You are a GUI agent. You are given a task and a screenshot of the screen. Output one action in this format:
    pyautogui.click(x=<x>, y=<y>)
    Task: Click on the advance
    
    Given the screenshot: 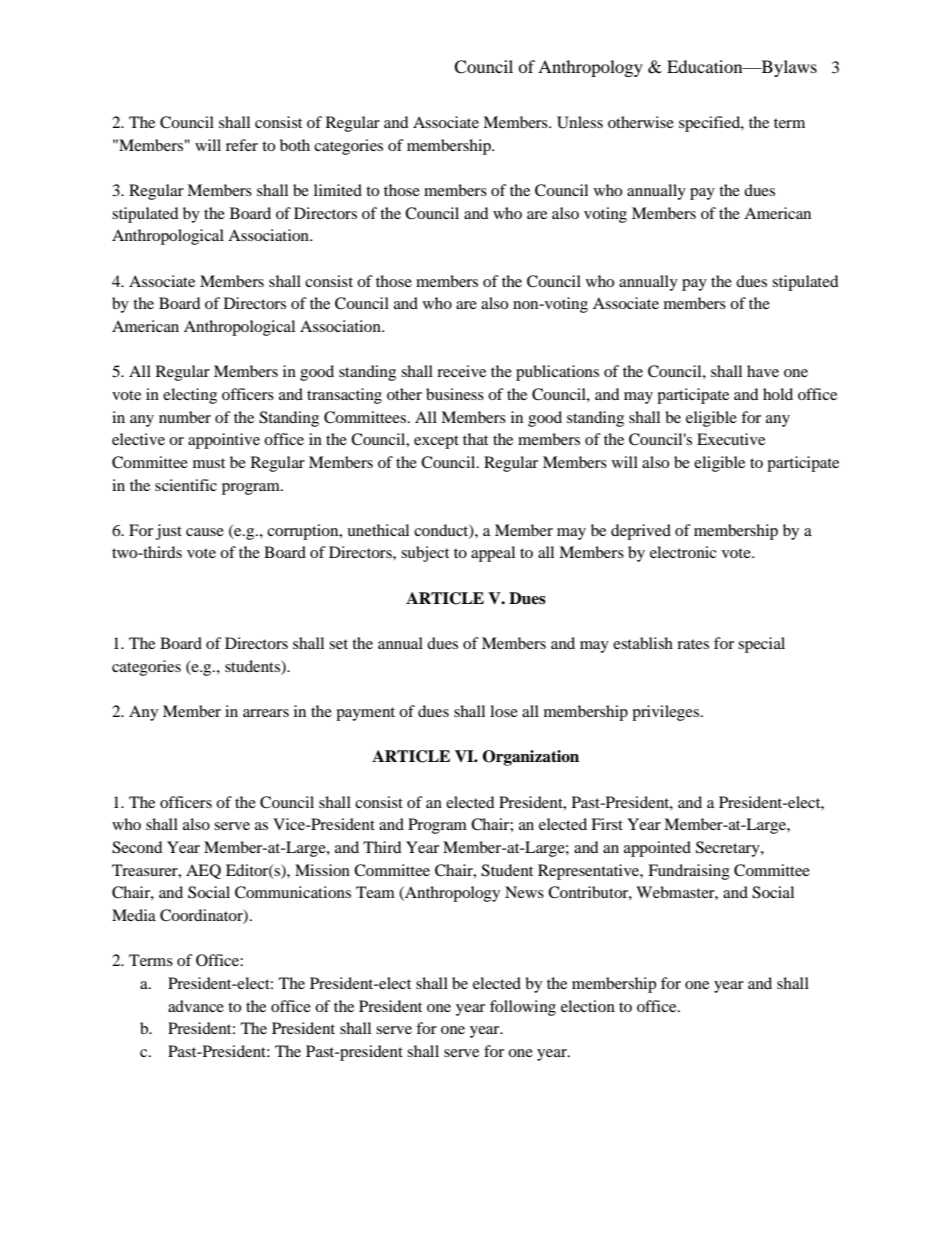 What is the action you would take?
    pyautogui.click(x=196, y=1006)
